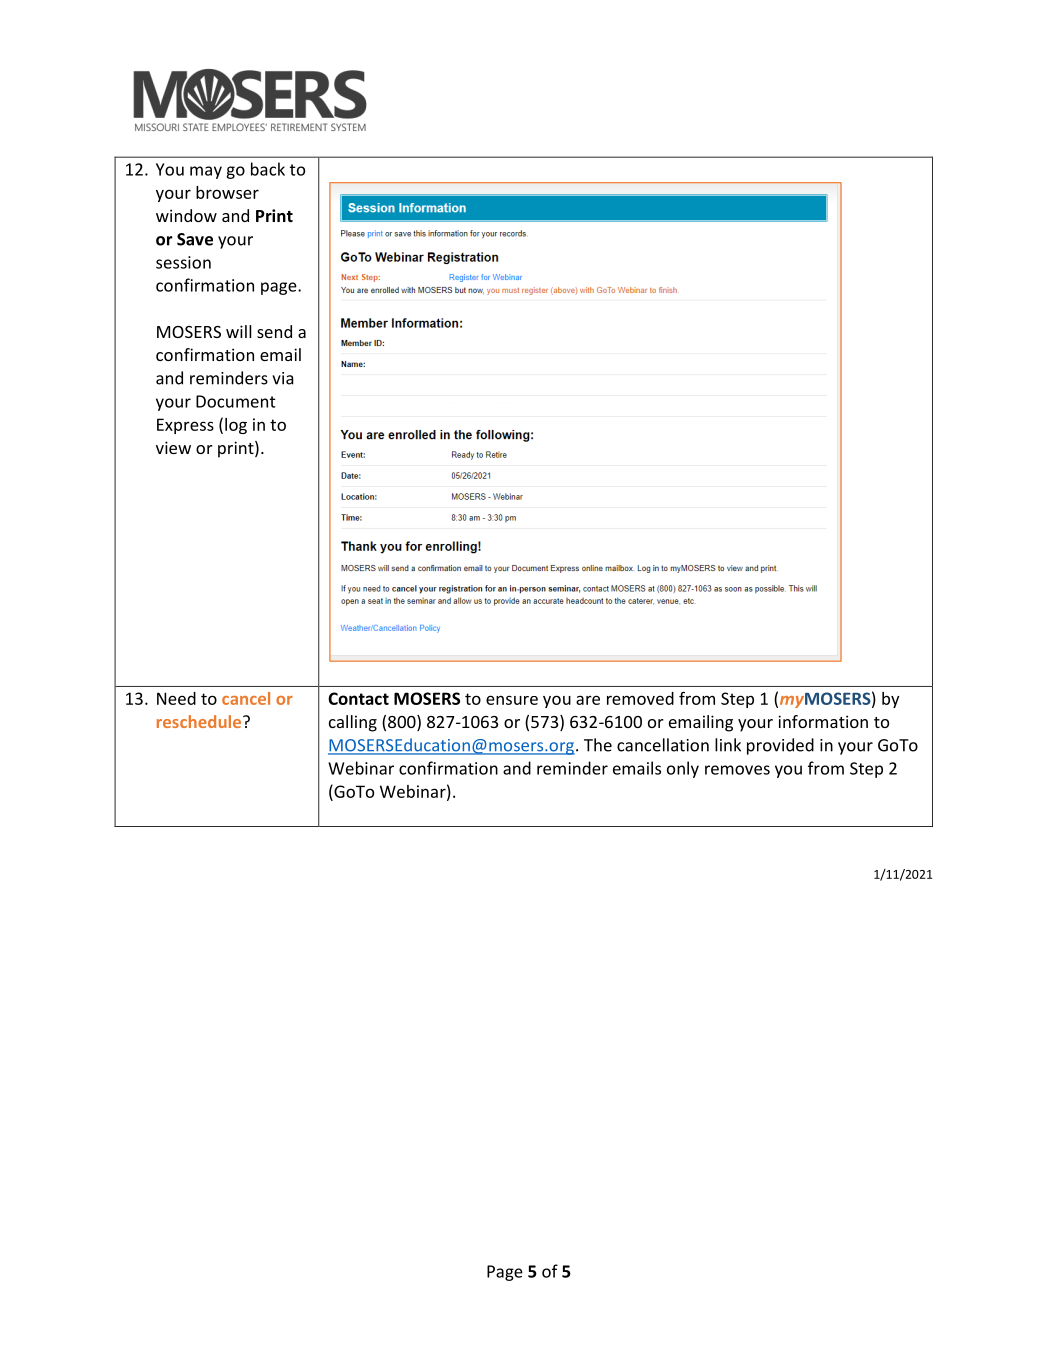 Image resolution: width=1057 pixels, height=1368 pixels. Describe the element at coordinates (200, 721) in the screenshot. I see `reschedule` at that location.
